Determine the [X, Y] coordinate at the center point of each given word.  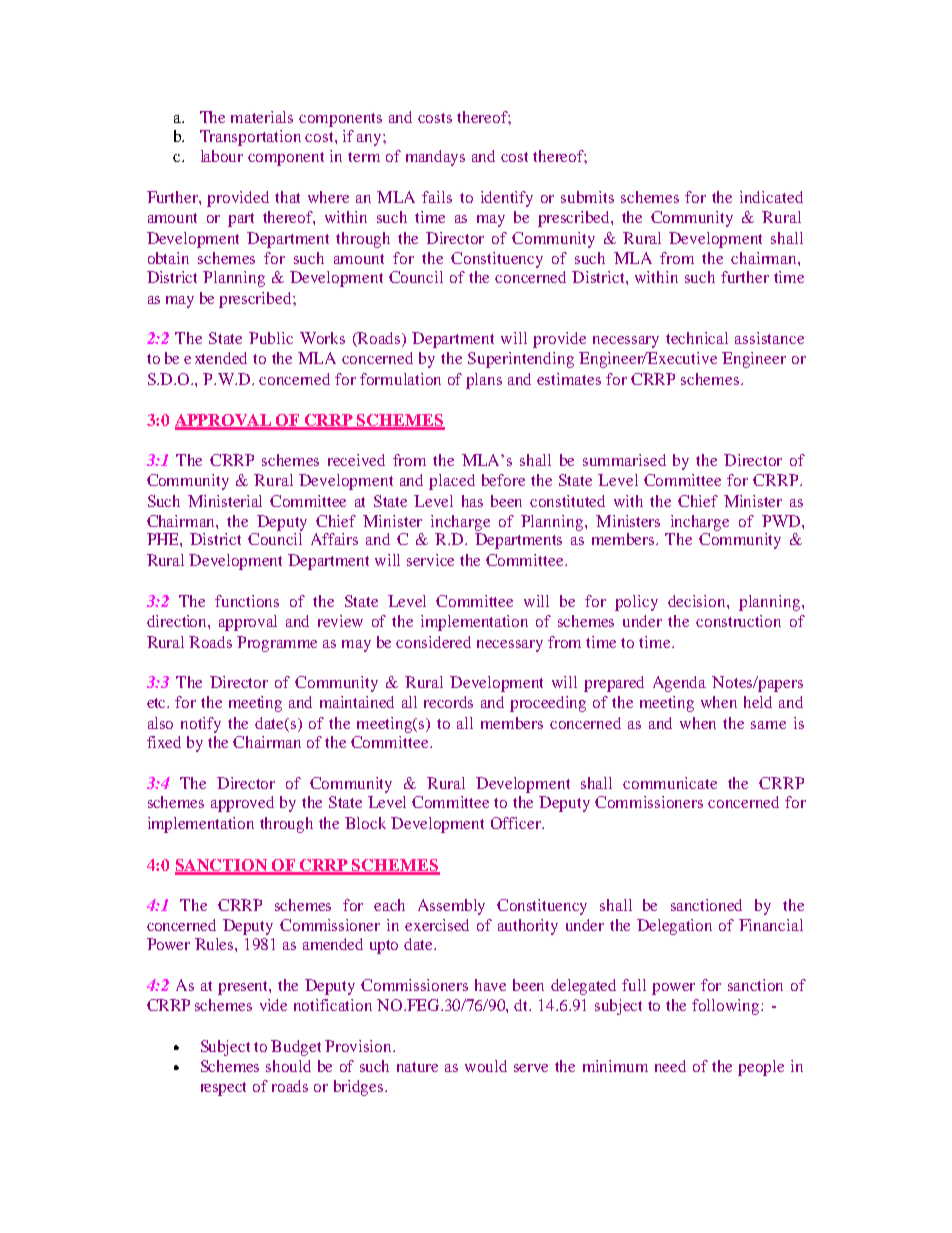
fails [437, 197]
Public [271, 338]
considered [433, 642]
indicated [771, 197]
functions [247, 601]
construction [738, 621]
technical [697, 338]
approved [242, 804]
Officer [517, 823]
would [486, 1066]
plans [484, 381]
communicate [670, 783]
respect [223, 1089]
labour [222, 156]
